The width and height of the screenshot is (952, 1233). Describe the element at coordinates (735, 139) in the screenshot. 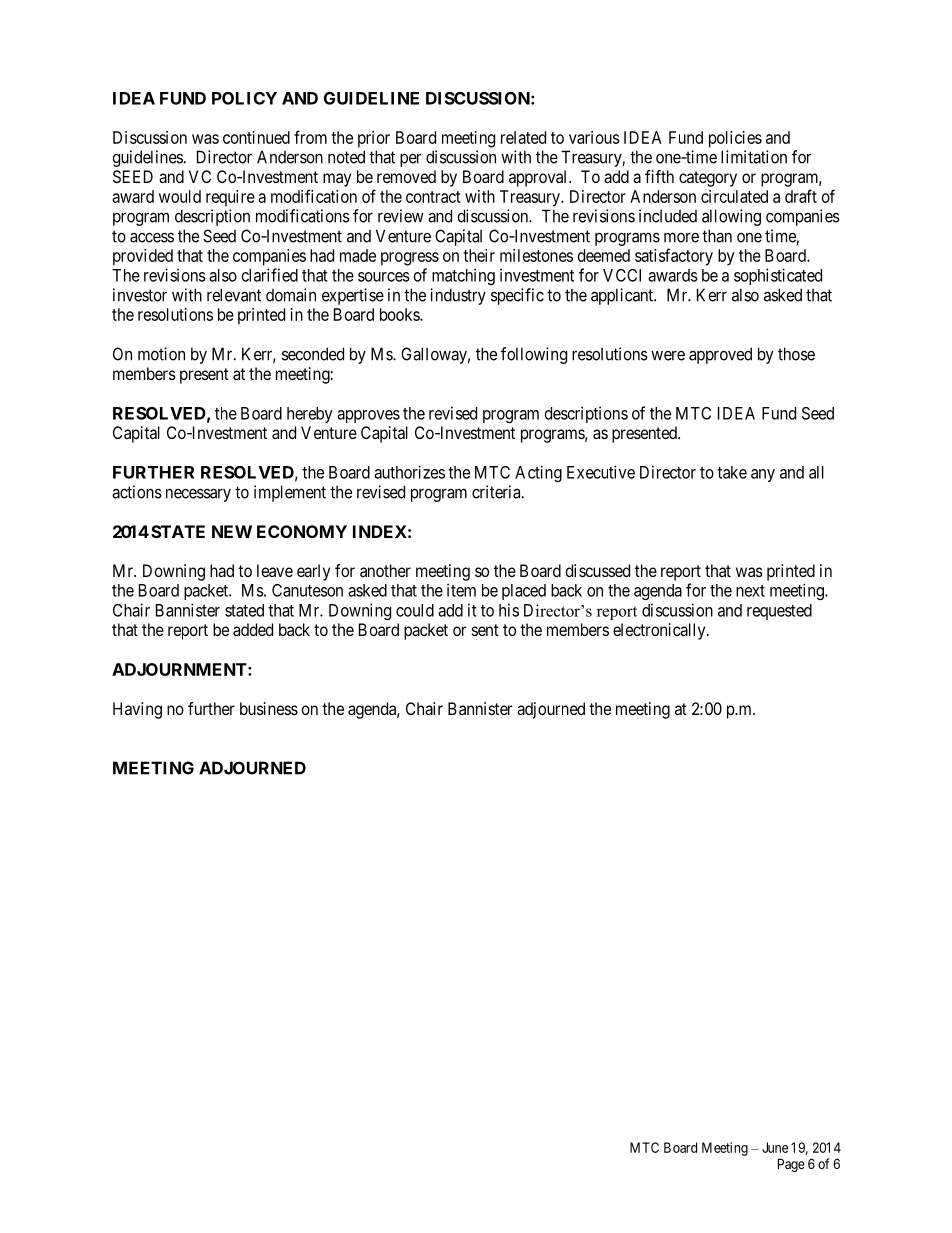

I see `policies` at that location.
